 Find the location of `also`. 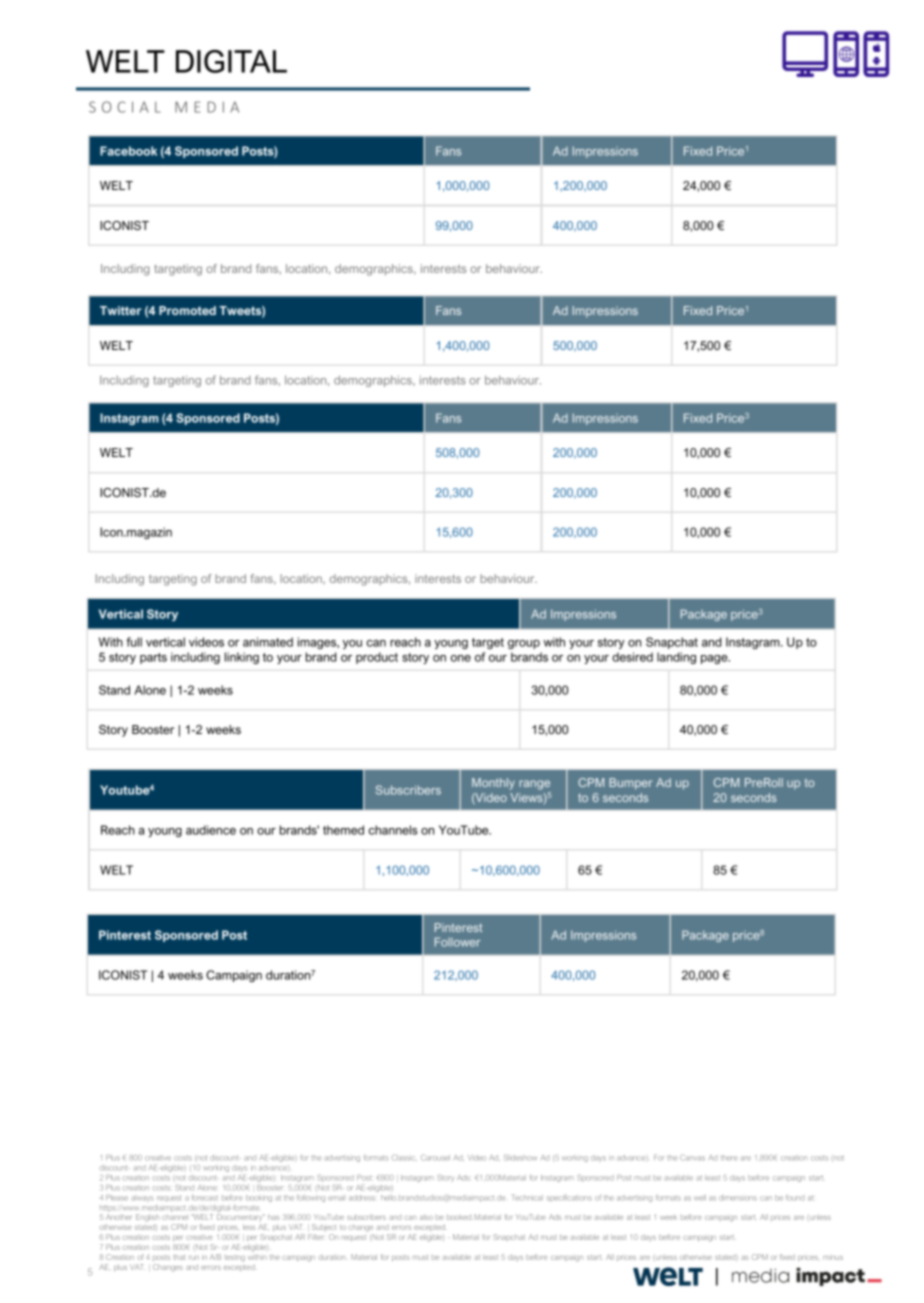

also is located at coordinates (426, 1217).
